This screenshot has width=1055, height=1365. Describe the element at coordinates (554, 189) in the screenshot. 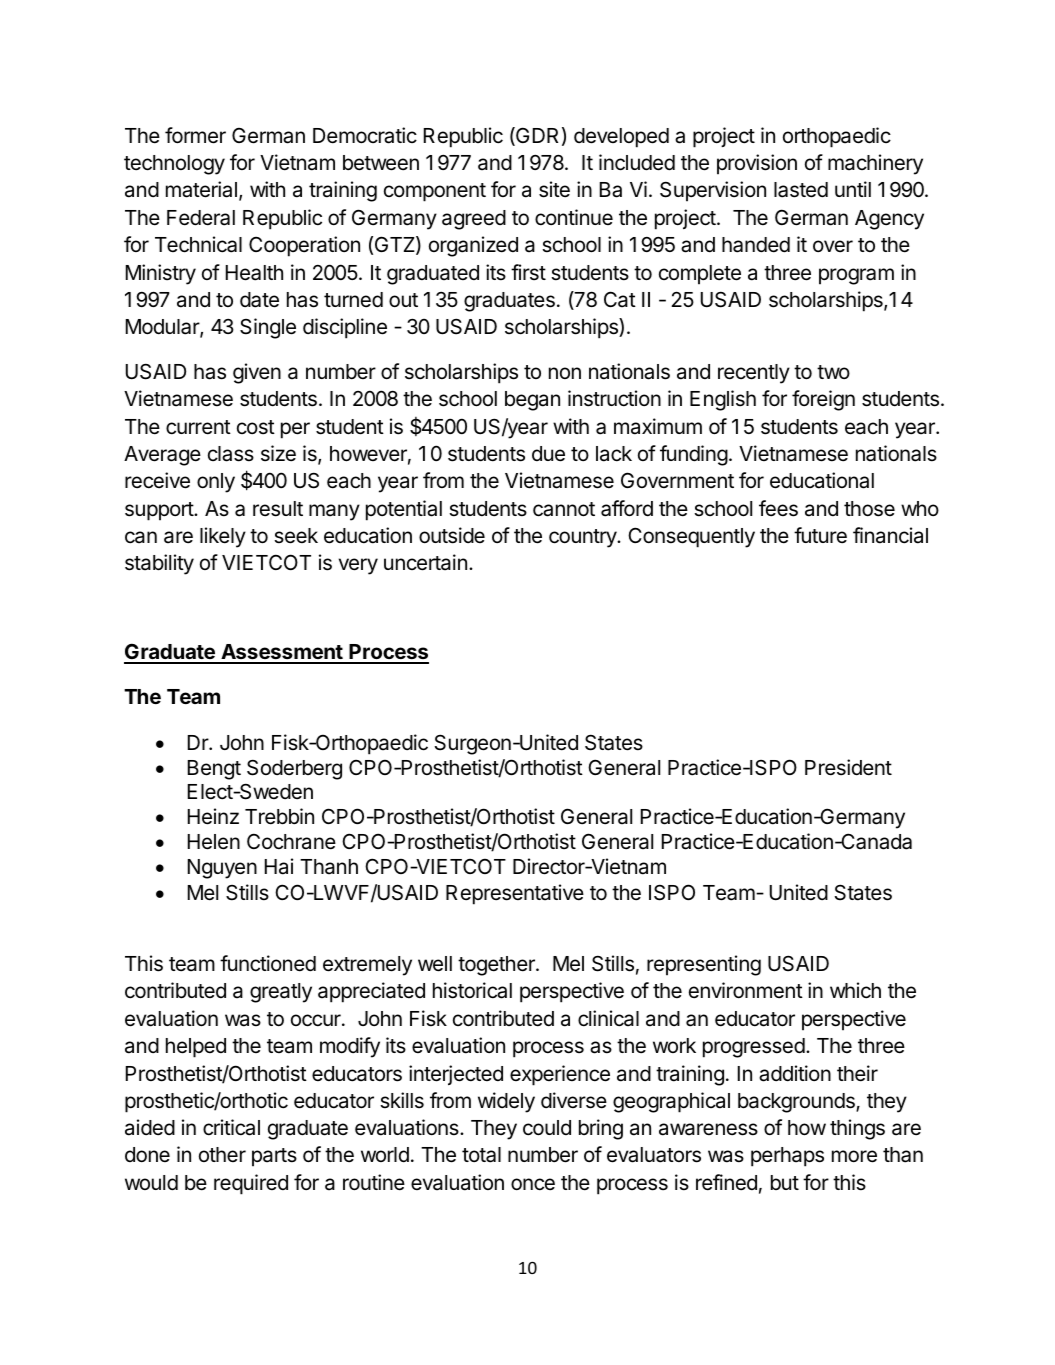

I see `site` at that location.
